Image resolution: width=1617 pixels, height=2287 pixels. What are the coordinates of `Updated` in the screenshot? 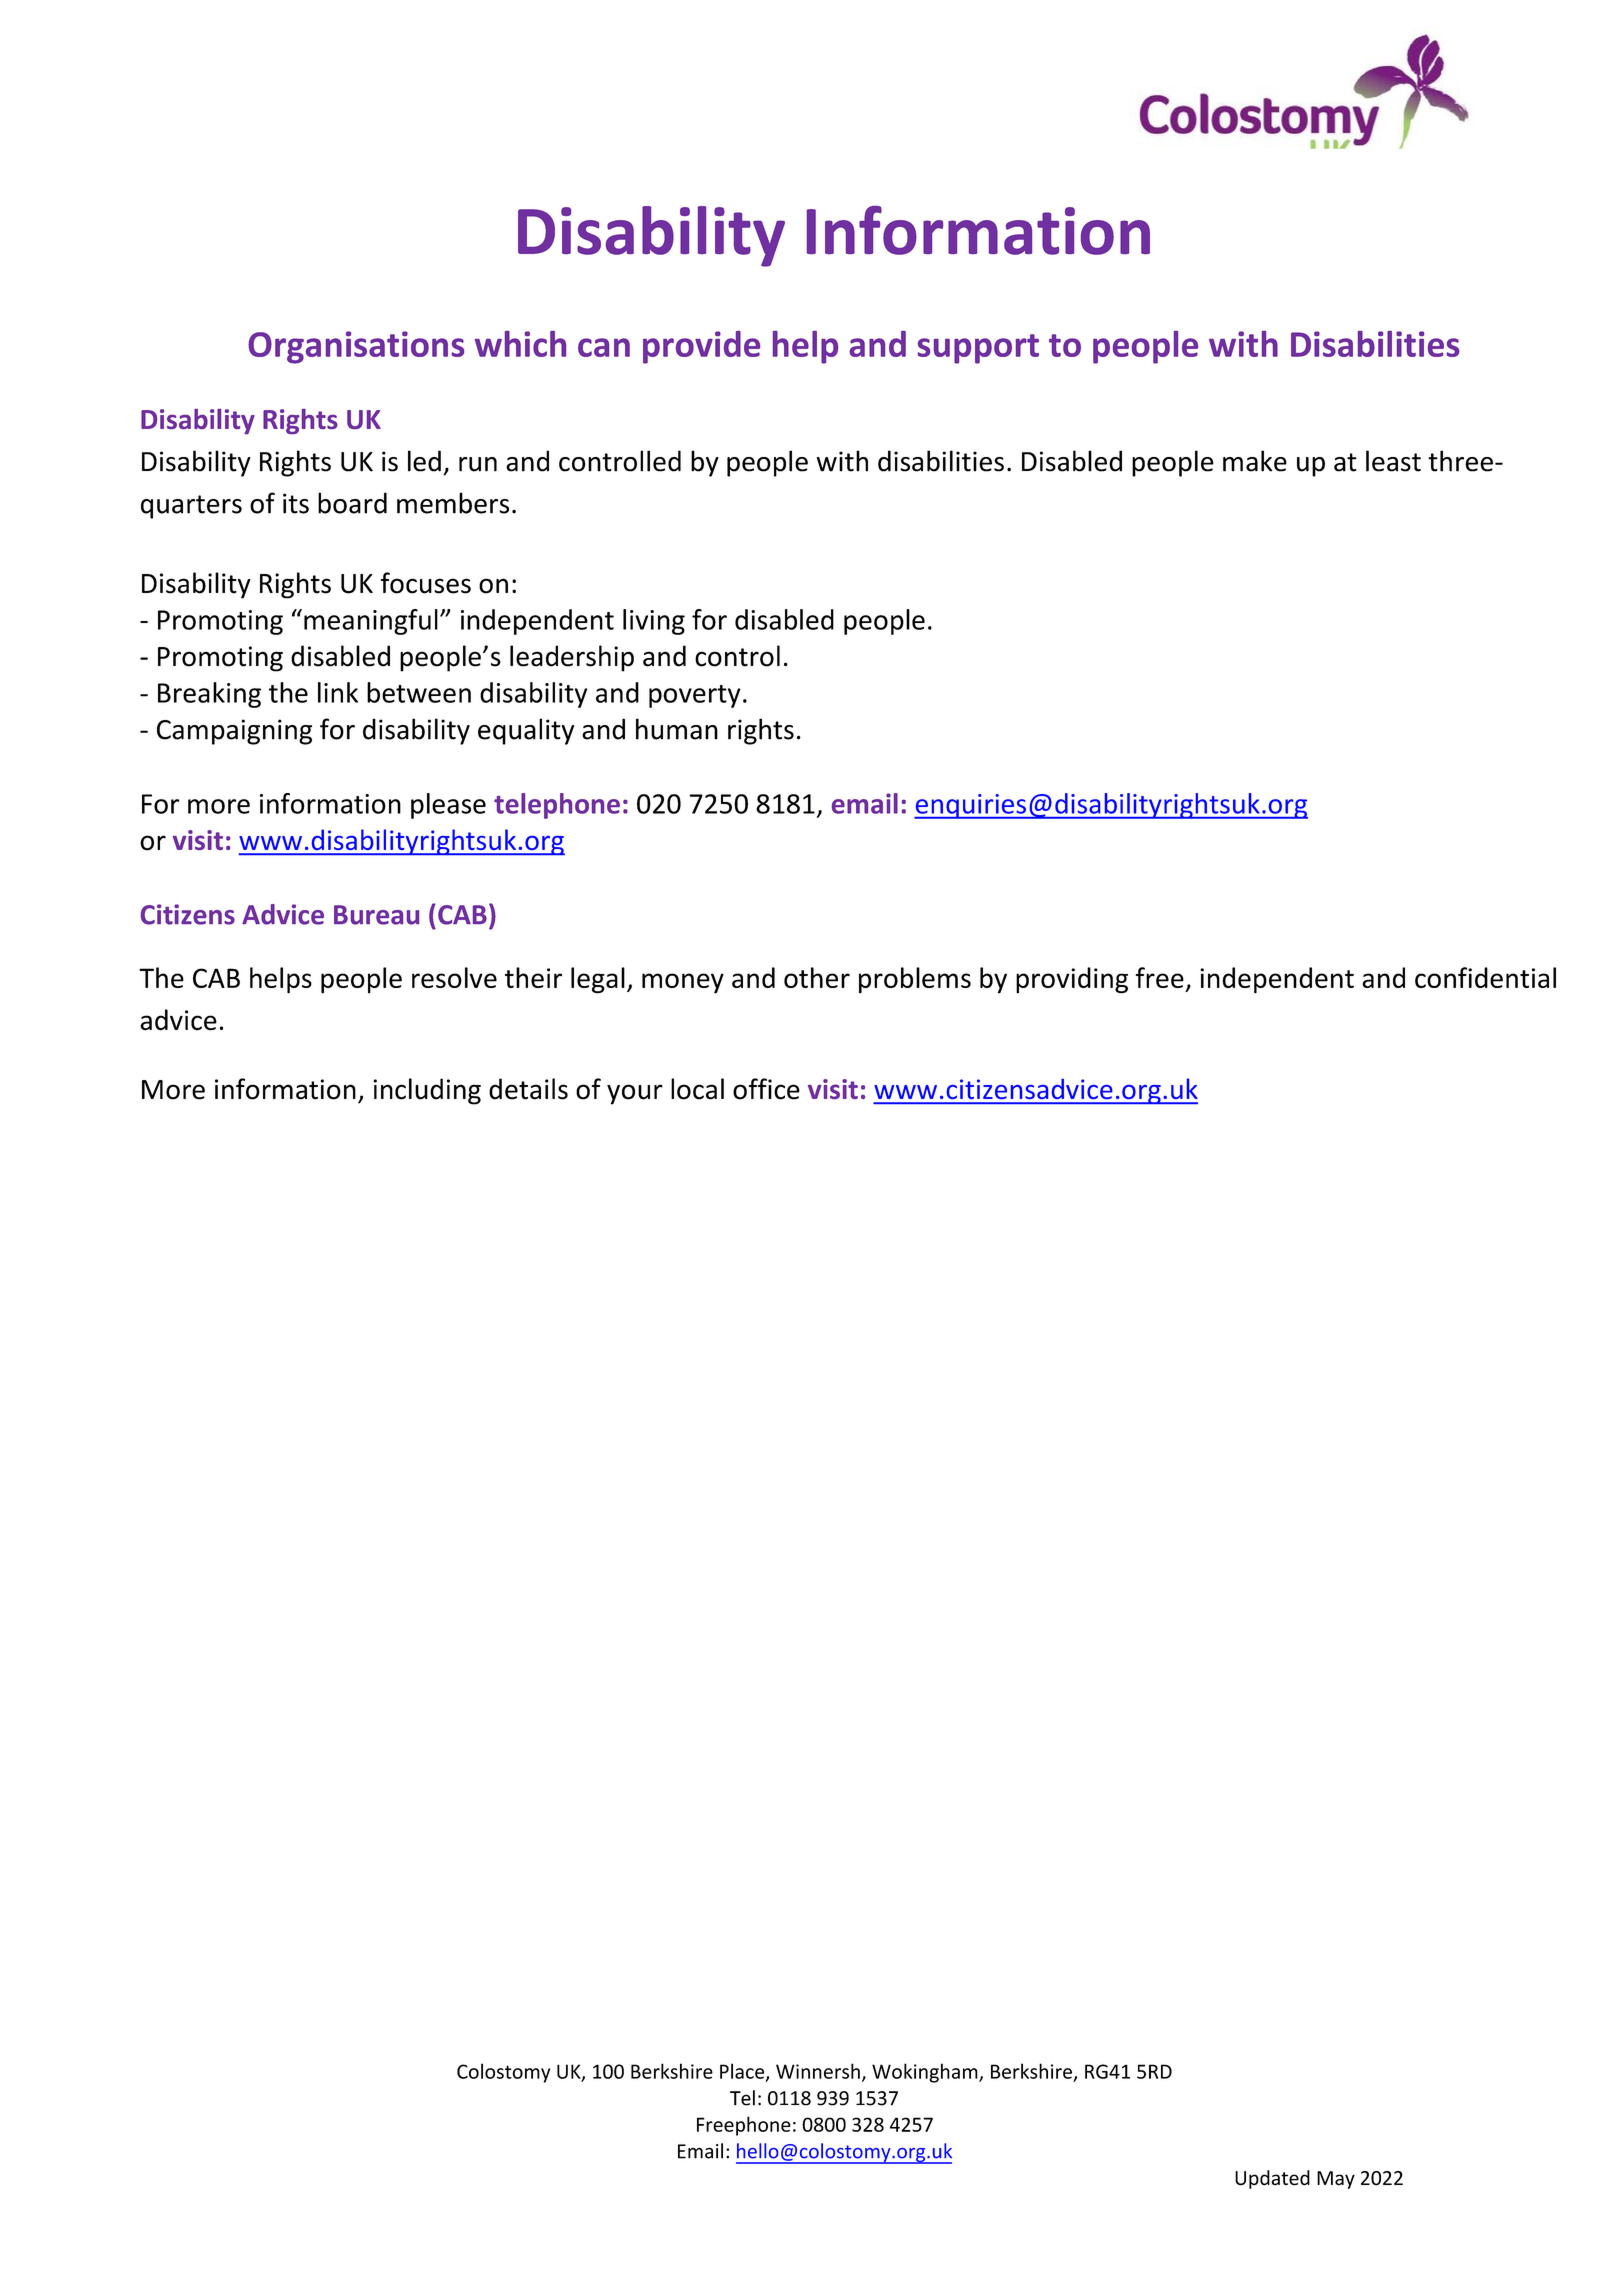 It's located at (1272, 2179).
